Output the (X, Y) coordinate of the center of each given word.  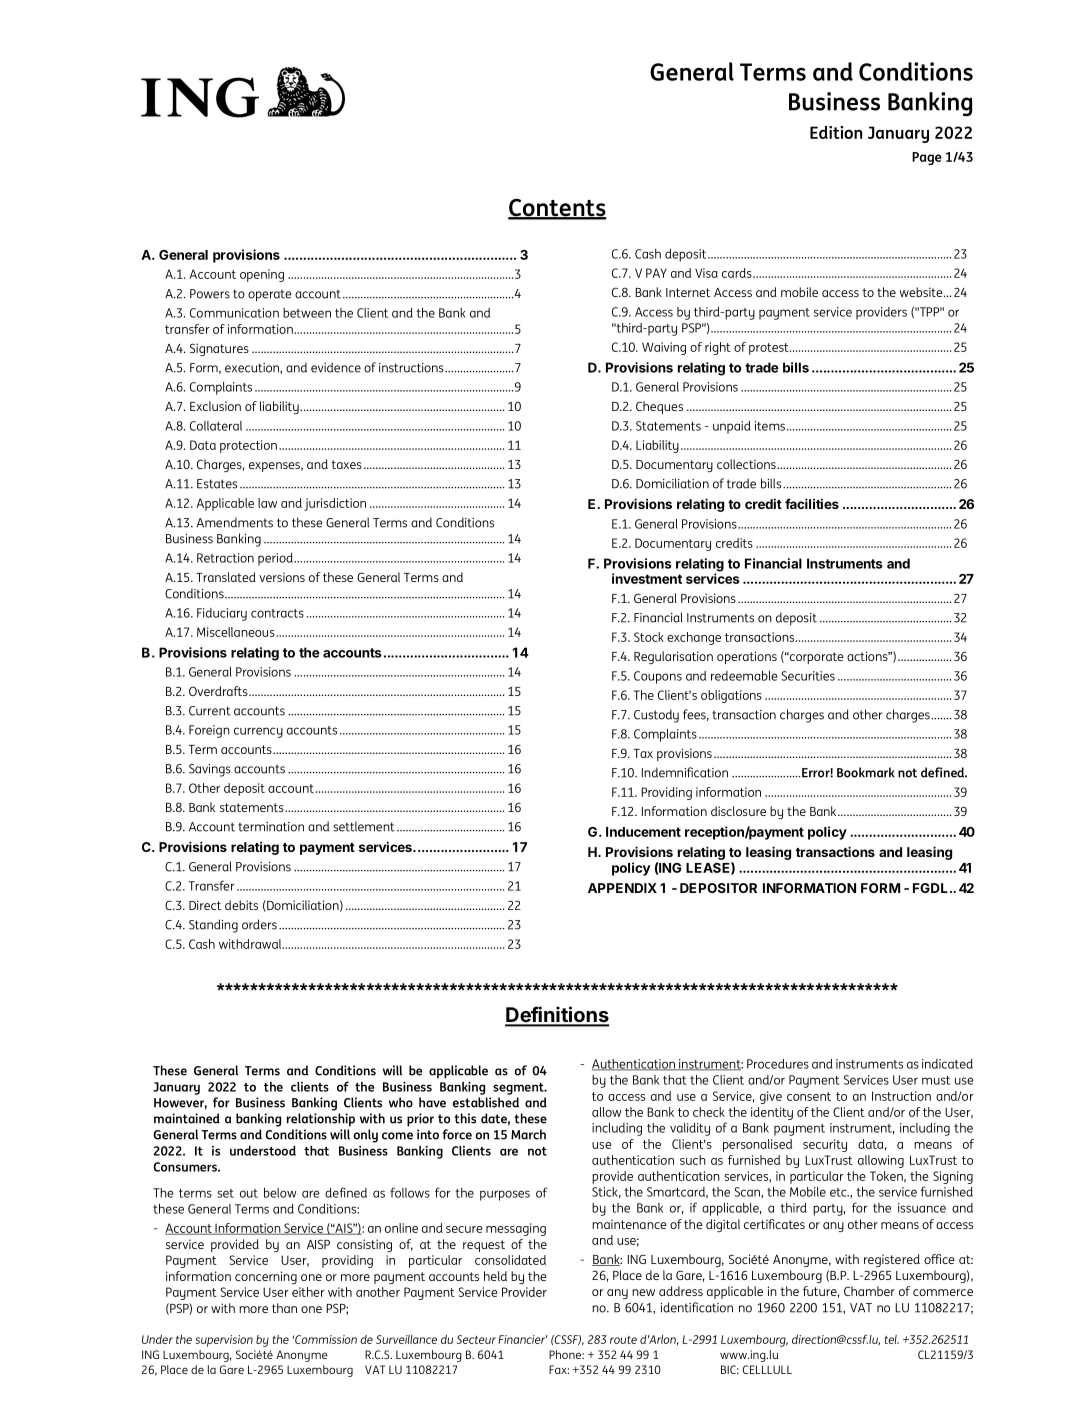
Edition (836, 132)
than (284, 1308)
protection (248, 446)
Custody (656, 716)
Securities (808, 676)
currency (258, 732)
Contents (557, 209)
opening (262, 275)
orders (259, 924)
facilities (812, 503)
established (486, 1102)
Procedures (778, 1064)
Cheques (659, 407)
